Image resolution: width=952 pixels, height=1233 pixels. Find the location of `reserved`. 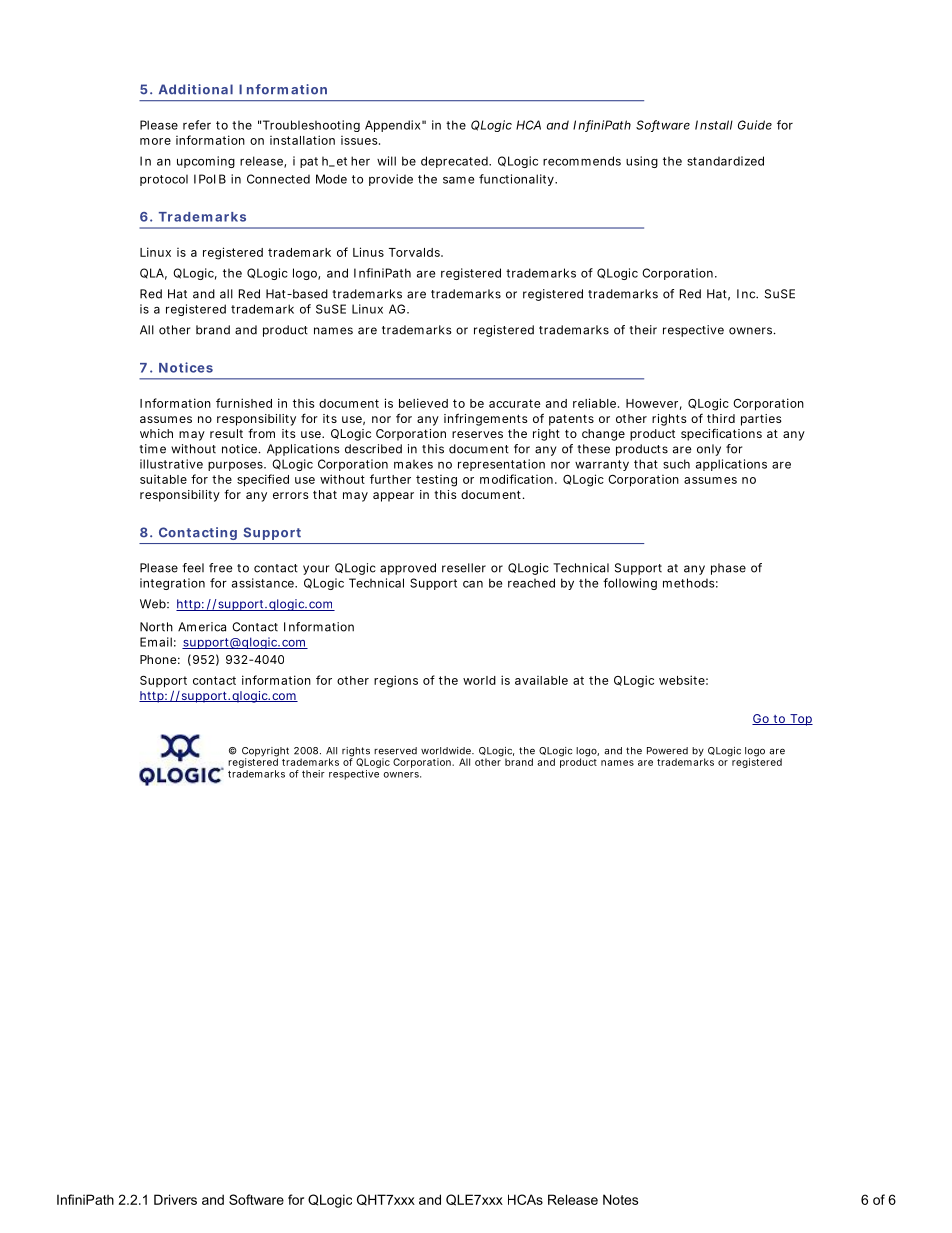

reserved is located at coordinates (395, 751).
